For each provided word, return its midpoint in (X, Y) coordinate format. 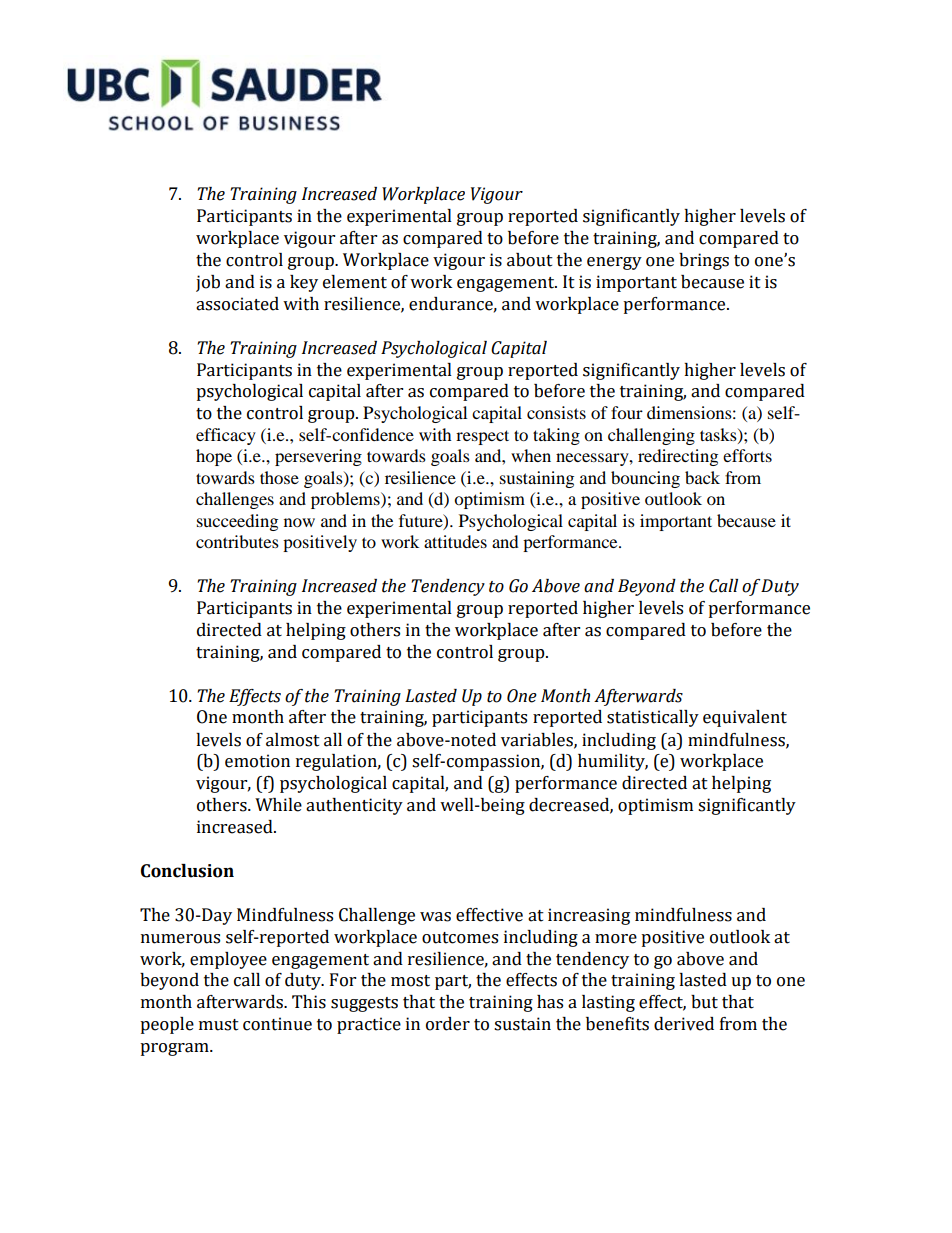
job (208, 283)
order (448, 1024)
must (219, 1025)
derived (684, 1024)
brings (704, 261)
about (530, 260)
